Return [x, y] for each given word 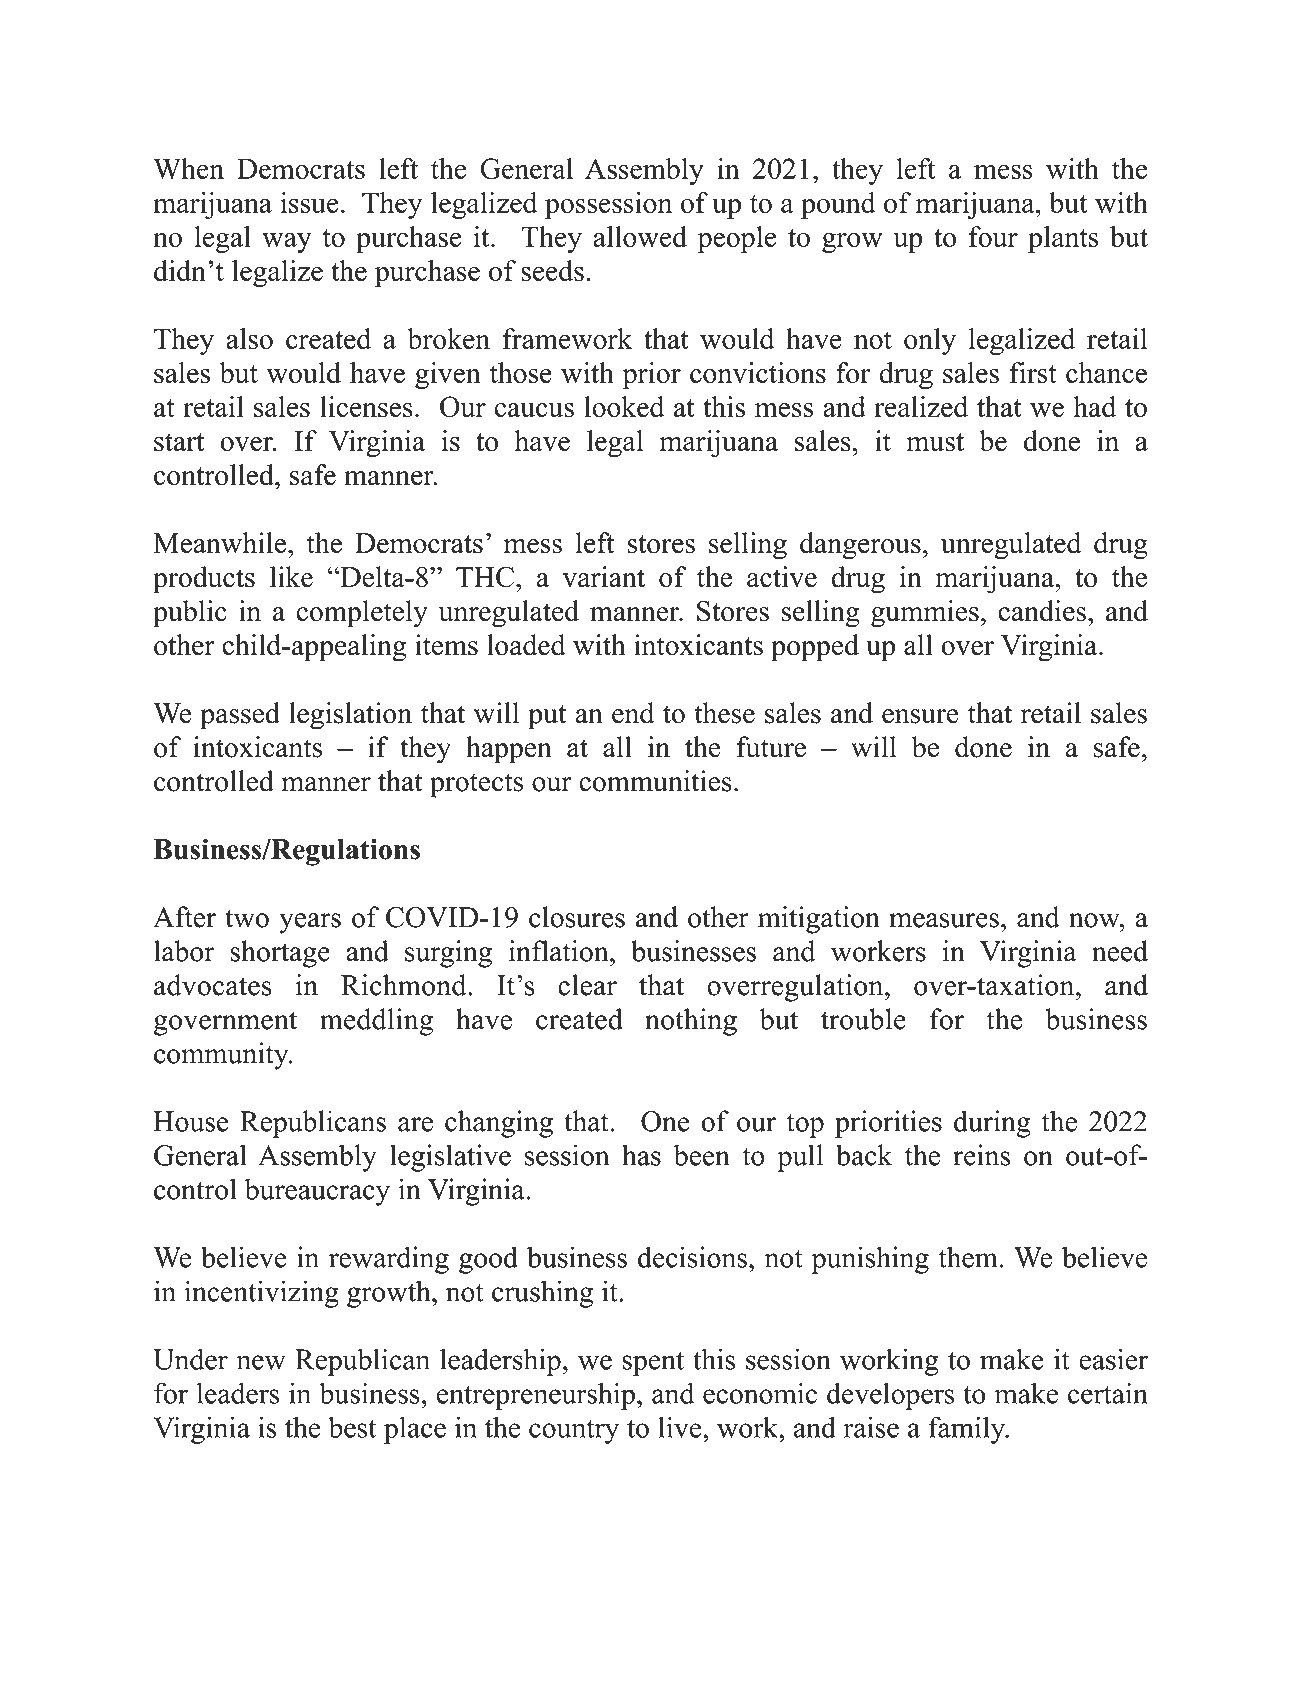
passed [240, 716]
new [261, 1362]
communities [655, 781]
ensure [920, 716]
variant [604, 576]
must [935, 442]
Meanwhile [221, 543]
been [702, 1155]
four [993, 236]
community [222, 1056]
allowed [640, 236]
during [992, 1124]
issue [309, 202]
